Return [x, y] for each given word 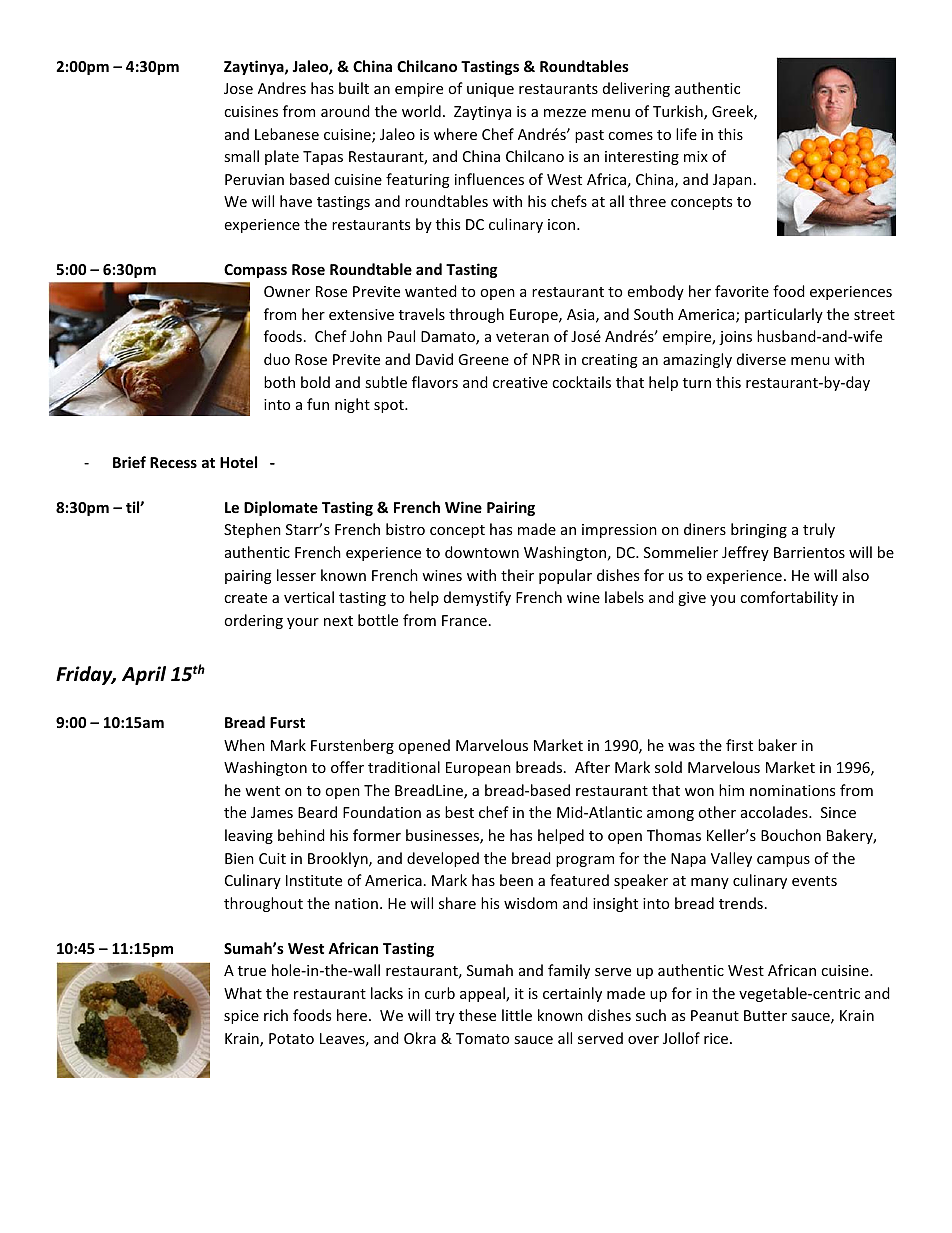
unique [490, 90]
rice [717, 1038]
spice [241, 1017]
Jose [238, 88]
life [686, 134]
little [517, 1015]
